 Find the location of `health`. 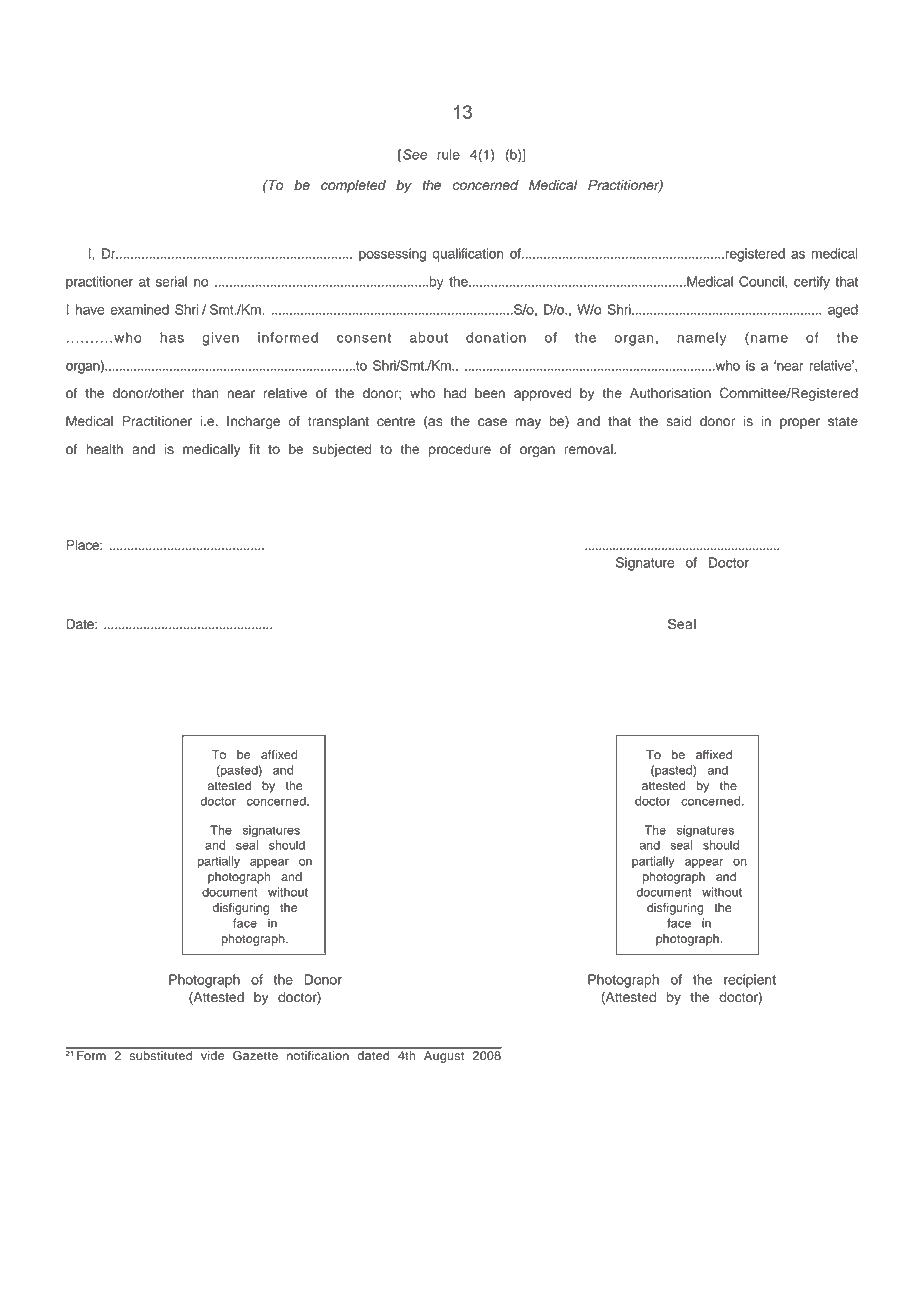

health is located at coordinates (104, 449).
